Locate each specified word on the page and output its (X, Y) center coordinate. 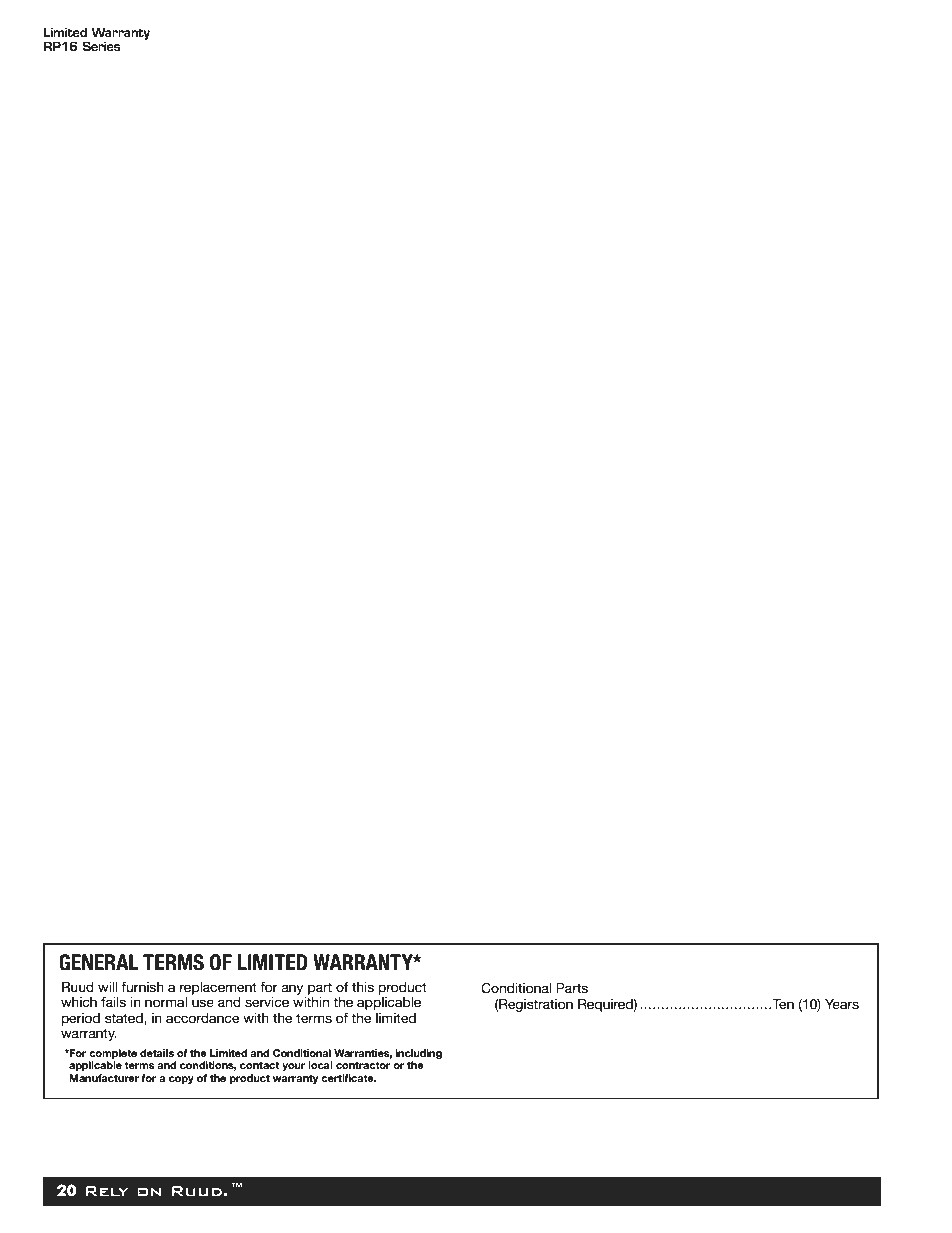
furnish (142, 987)
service (267, 1002)
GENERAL (98, 962)
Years (842, 1004)
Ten (782, 1004)
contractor (363, 1065)
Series (102, 46)
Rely (107, 1191)
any (292, 989)
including (419, 1054)
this (363, 987)
